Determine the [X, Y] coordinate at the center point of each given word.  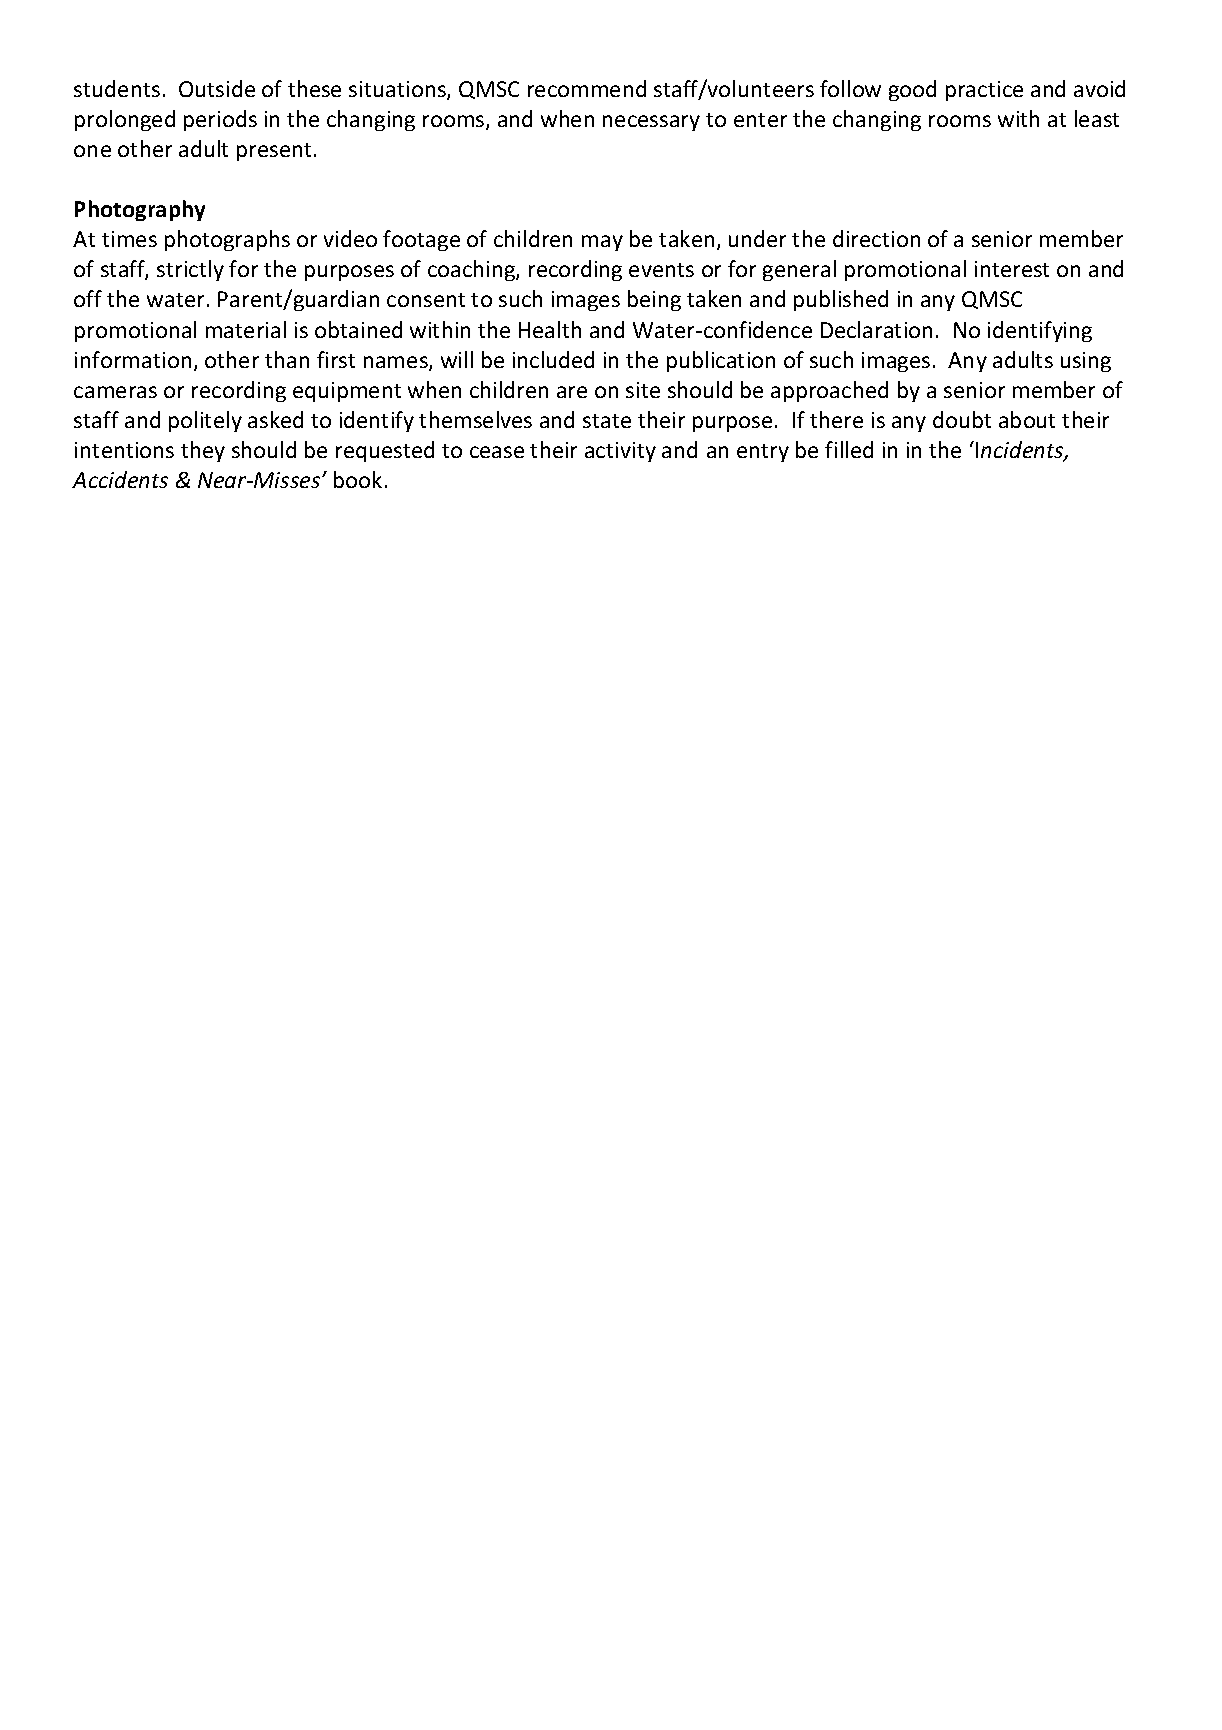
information [133, 359]
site [643, 390]
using [1086, 362]
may [602, 243]
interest [1012, 269]
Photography [140, 210]
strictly [190, 270]
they [203, 451]
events [661, 270]
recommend [587, 88]
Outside [217, 88]
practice [984, 91]
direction [876, 238]
